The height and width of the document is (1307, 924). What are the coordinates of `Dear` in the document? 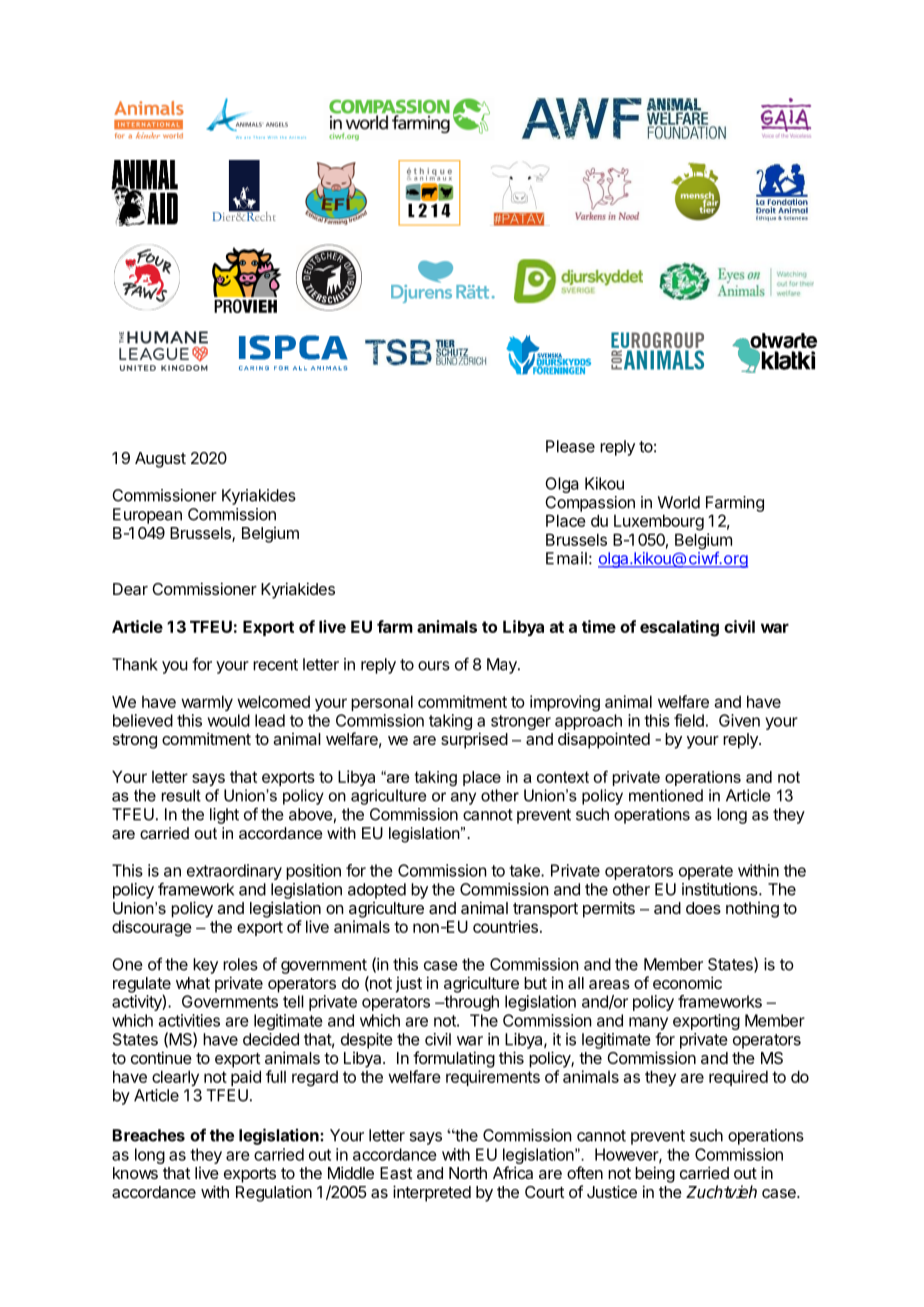 It's located at (130, 589).
